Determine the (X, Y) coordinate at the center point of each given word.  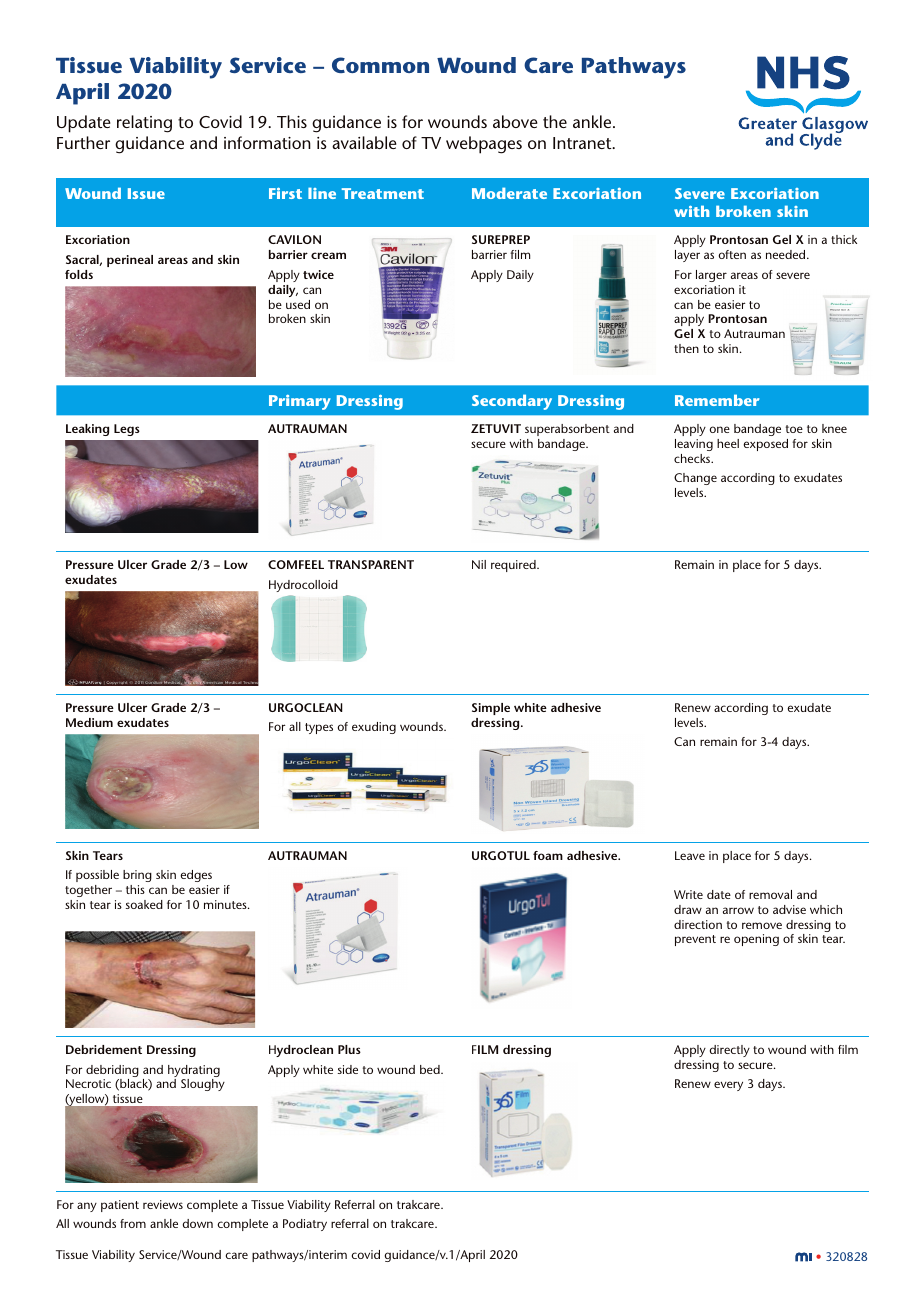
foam (548, 855)
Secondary (512, 402)
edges (196, 876)
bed (431, 1069)
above (515, 121)
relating (144, 124)
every (728, 1086)
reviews (163, 1204)
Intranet (583, 143)
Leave (690, 855)
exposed (766, 445)
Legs (127, 430)
